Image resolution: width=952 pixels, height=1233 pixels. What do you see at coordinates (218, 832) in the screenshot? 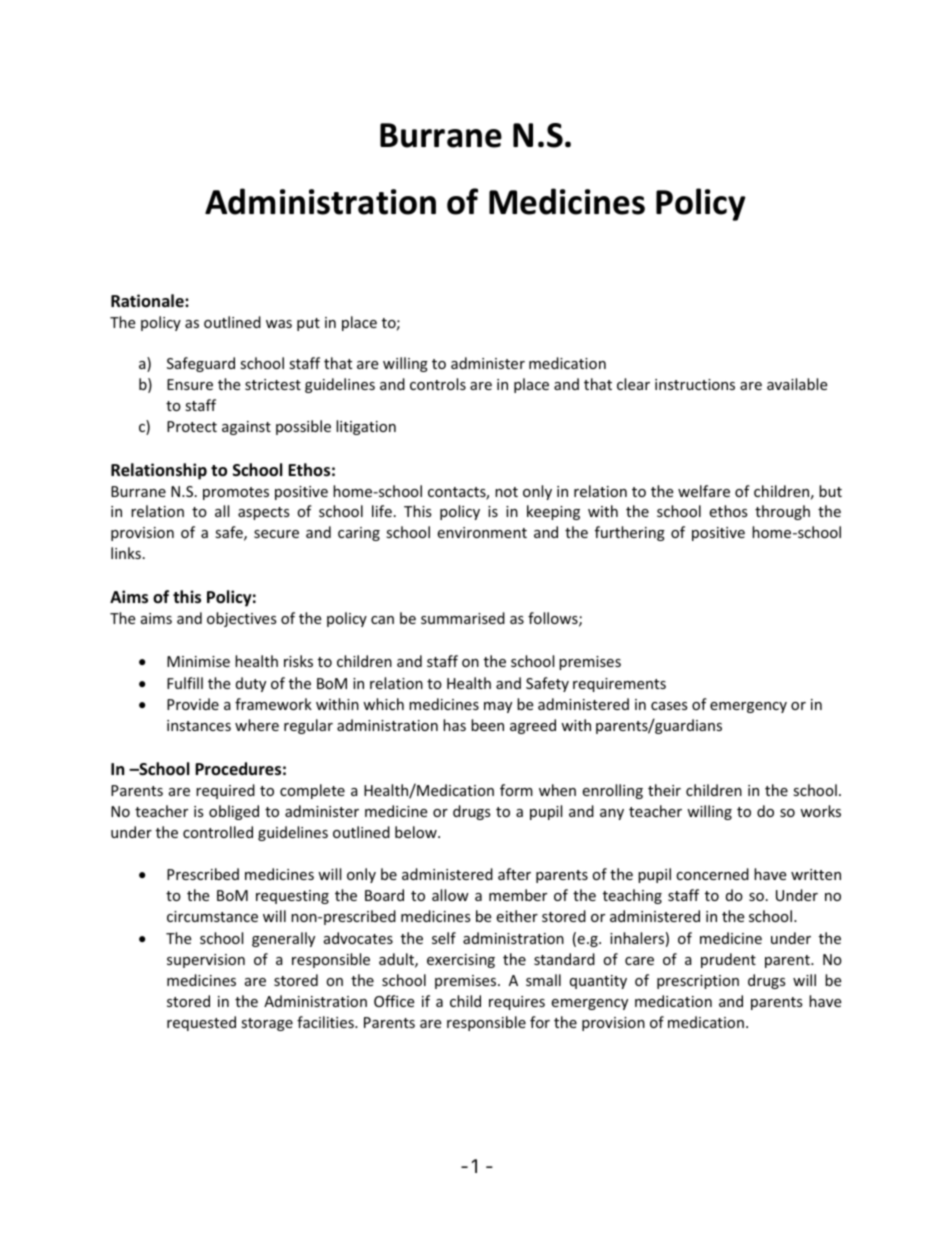
I see `controlled` at bounding box center [218, 832].
